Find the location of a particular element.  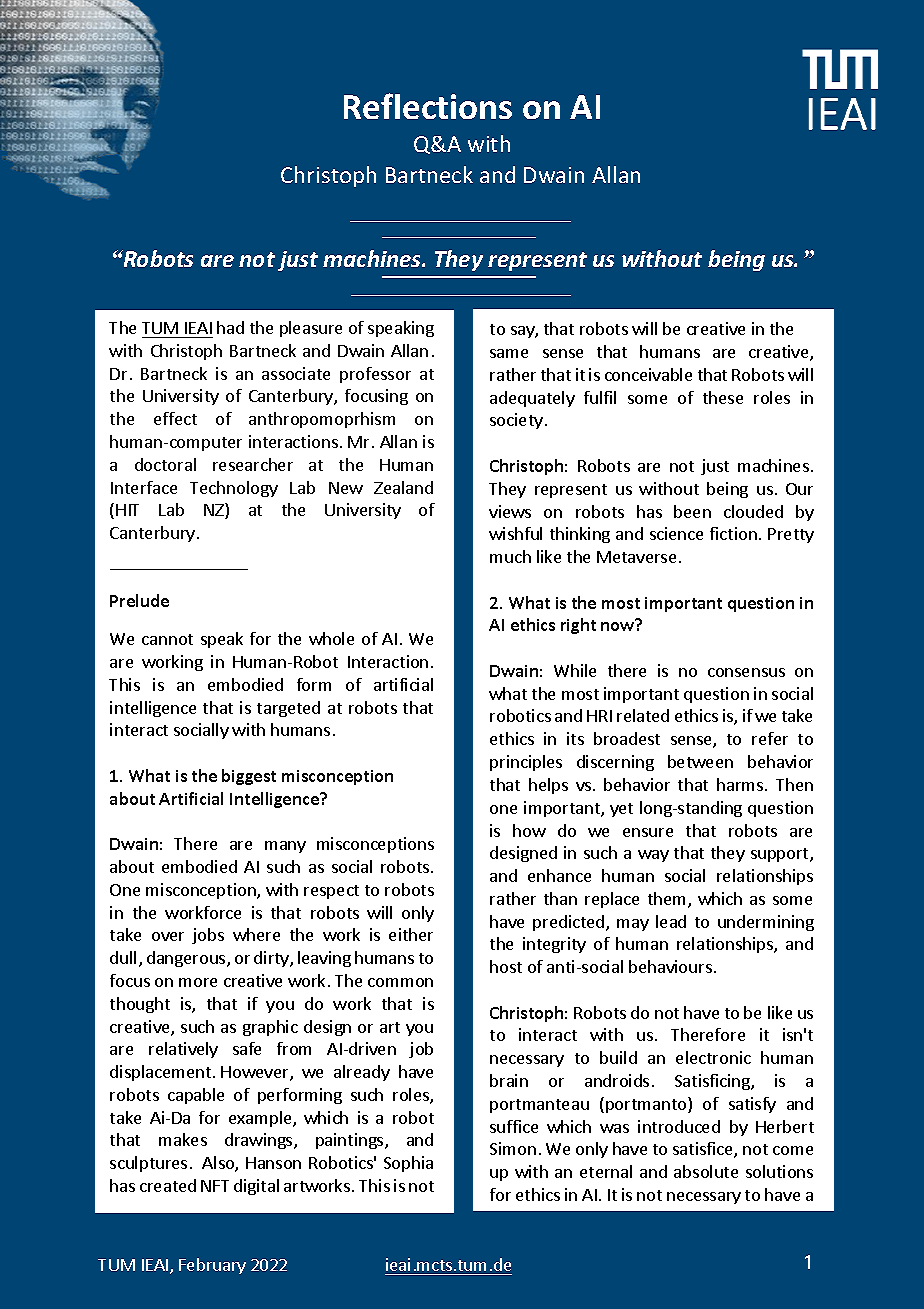

cannot is located at coordinates (167, 639).
